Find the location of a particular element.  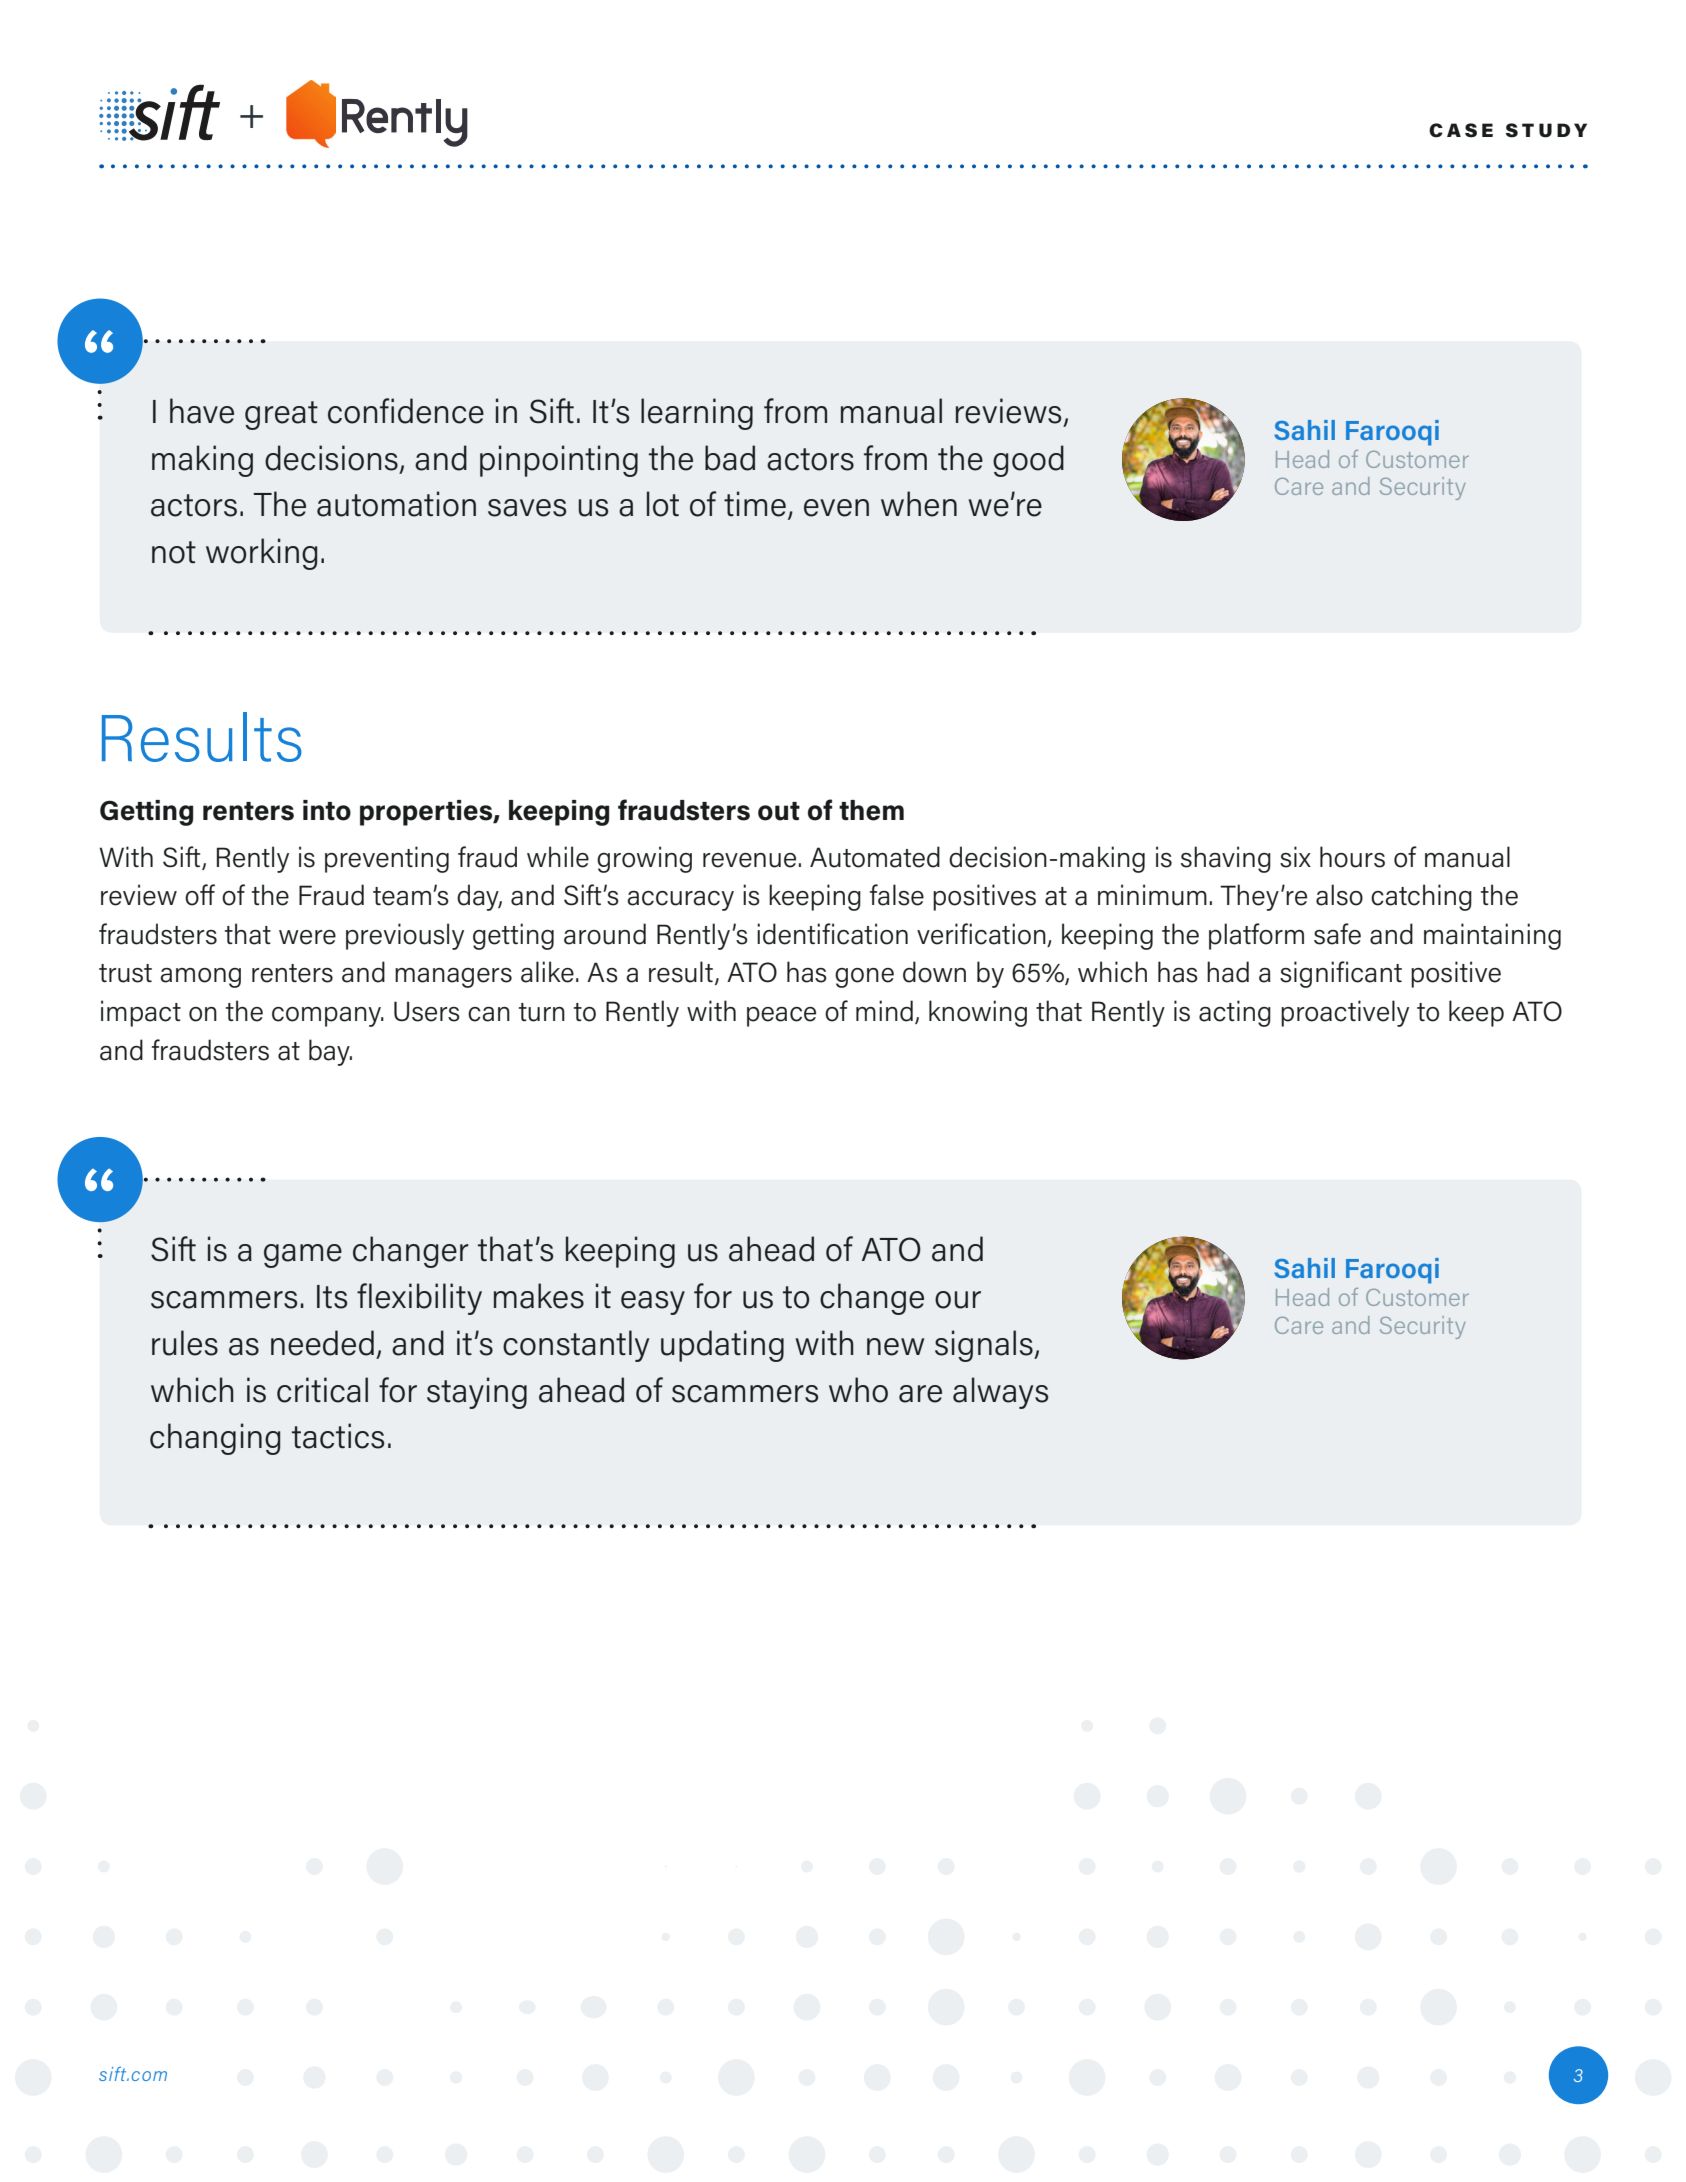

always is located at coordinates (1000, 1393).
